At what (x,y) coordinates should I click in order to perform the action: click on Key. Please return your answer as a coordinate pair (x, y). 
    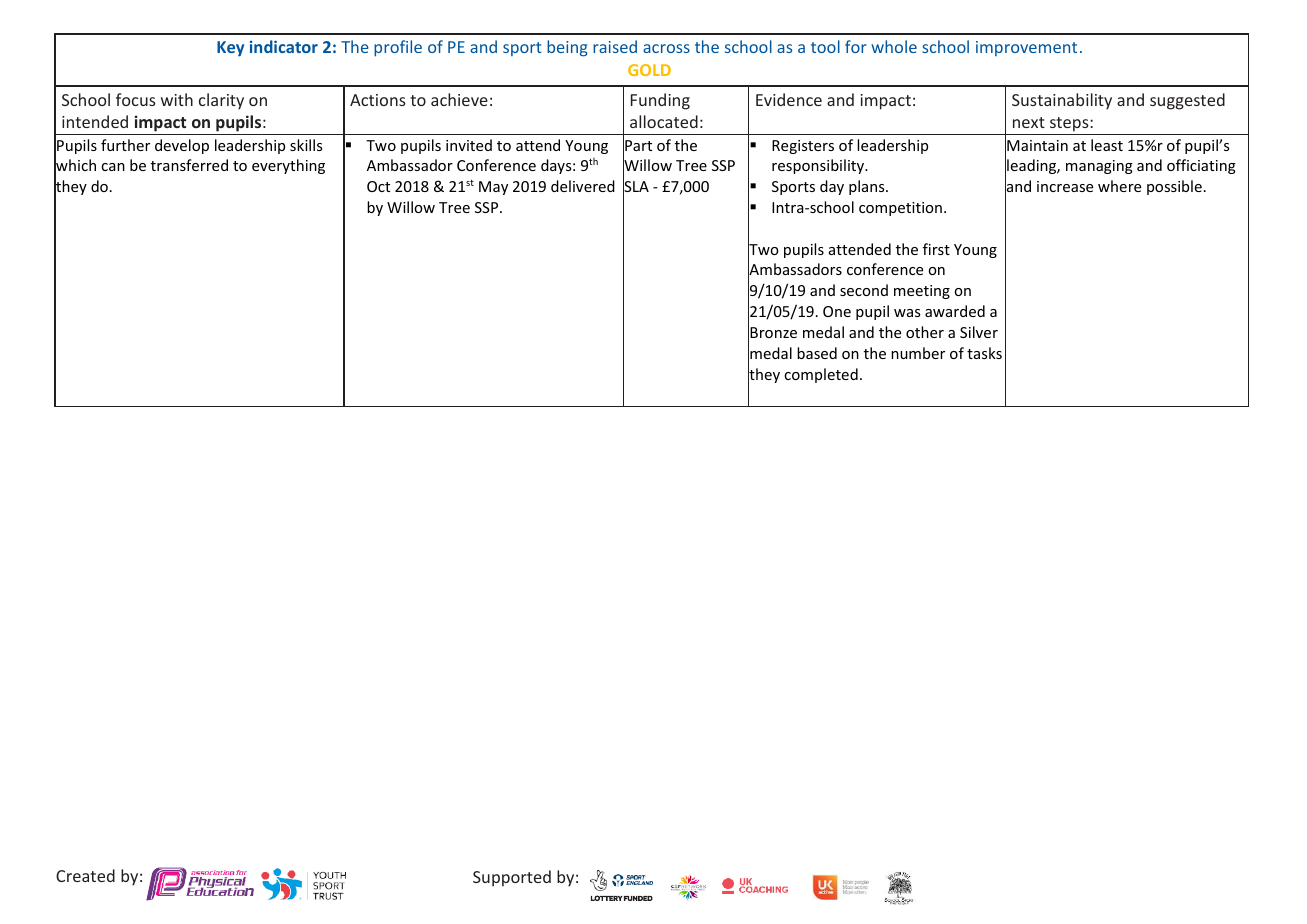
    Looking at the image, I should click on (230, 49).
